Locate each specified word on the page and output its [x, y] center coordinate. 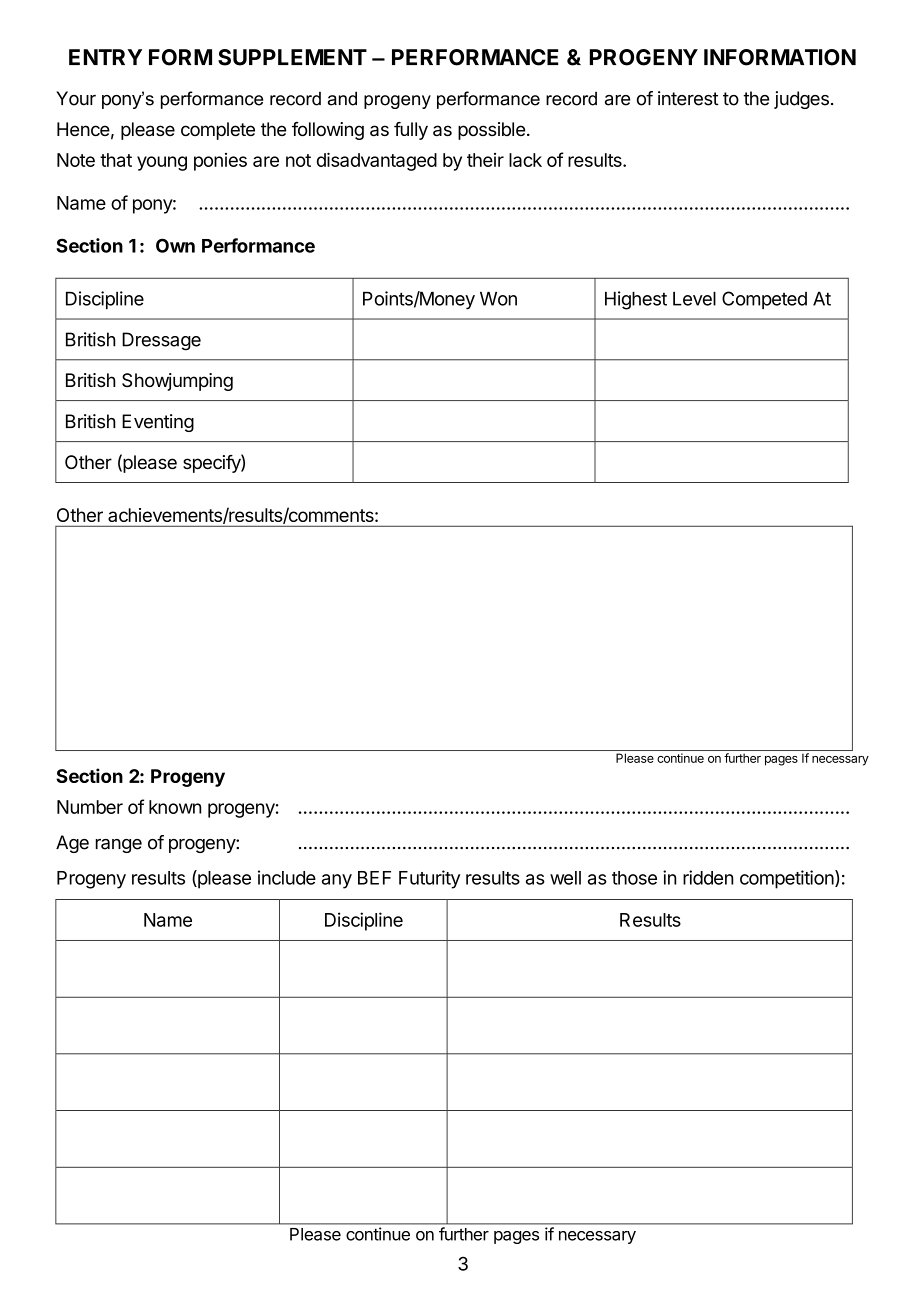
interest [688, 98]
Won [498, 299]
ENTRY [105, 57]
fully [411, 131]
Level [694, 299]
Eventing [158, 423]
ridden [708, 877]
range [119, 846]
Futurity [429, 879]
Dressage [161, 341]
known [175, 807]
